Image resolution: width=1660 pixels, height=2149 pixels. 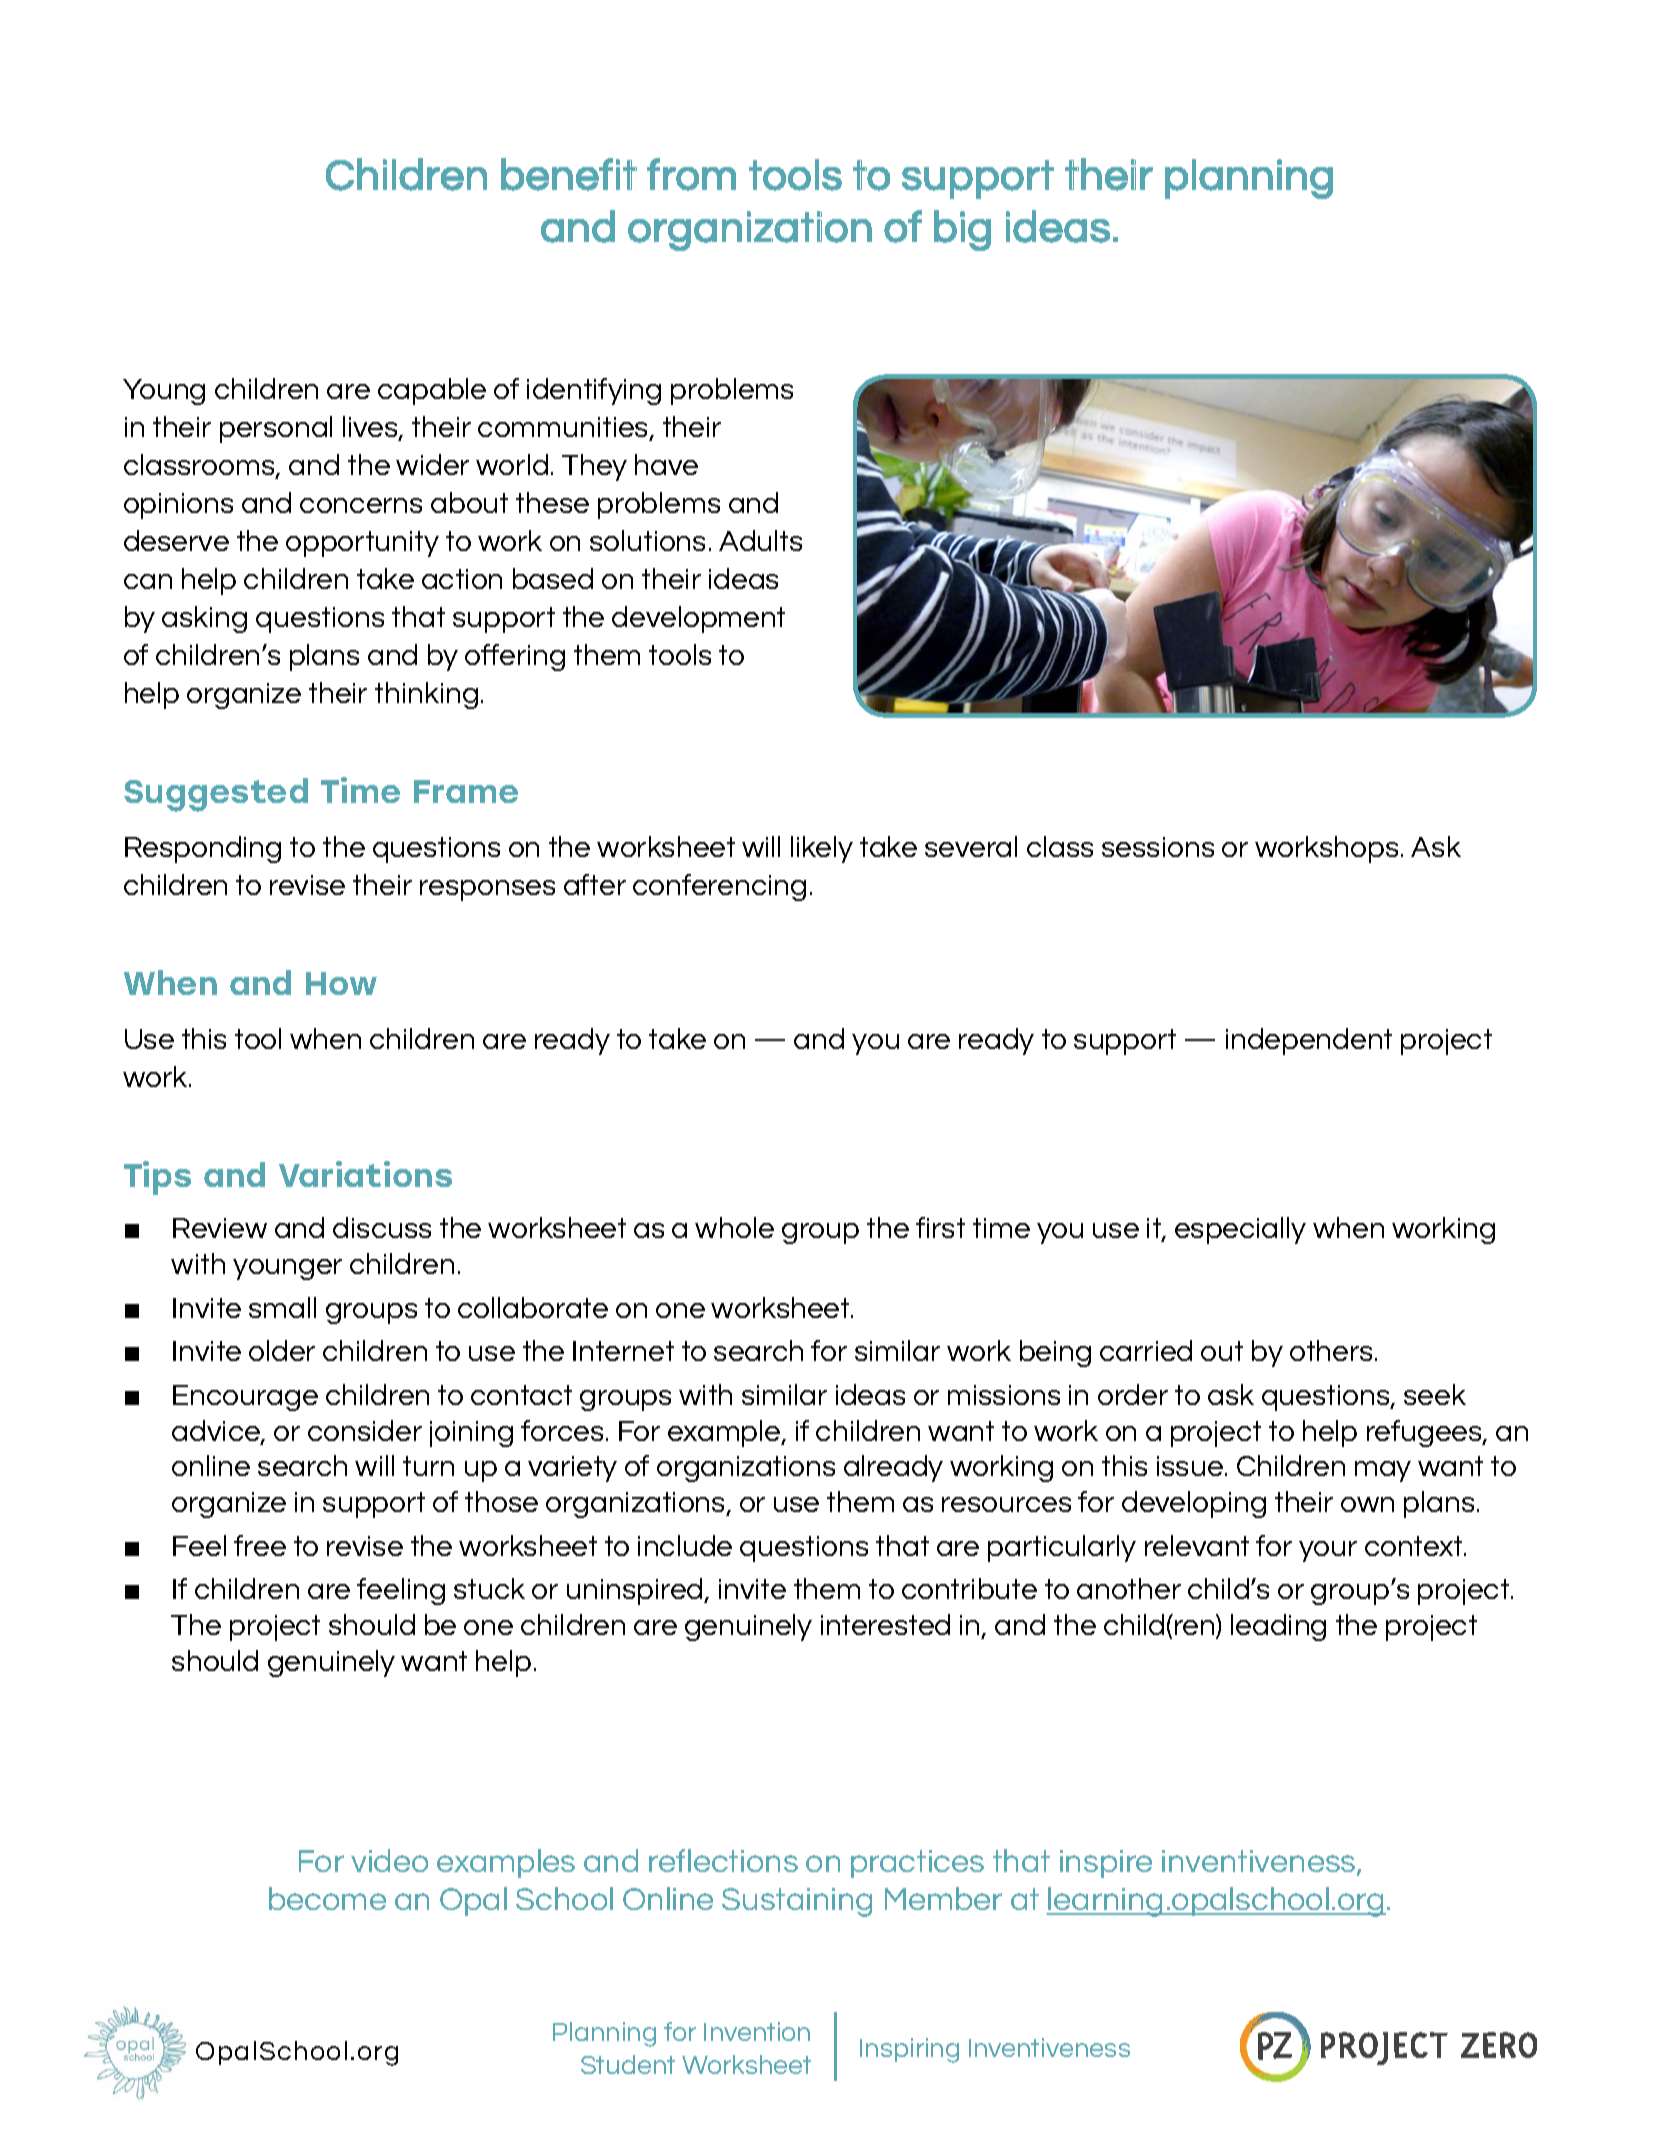 What do you see at coordinates (327, 1898) in the screenshot?
I see `become` at bounding box center [327, 1898].
